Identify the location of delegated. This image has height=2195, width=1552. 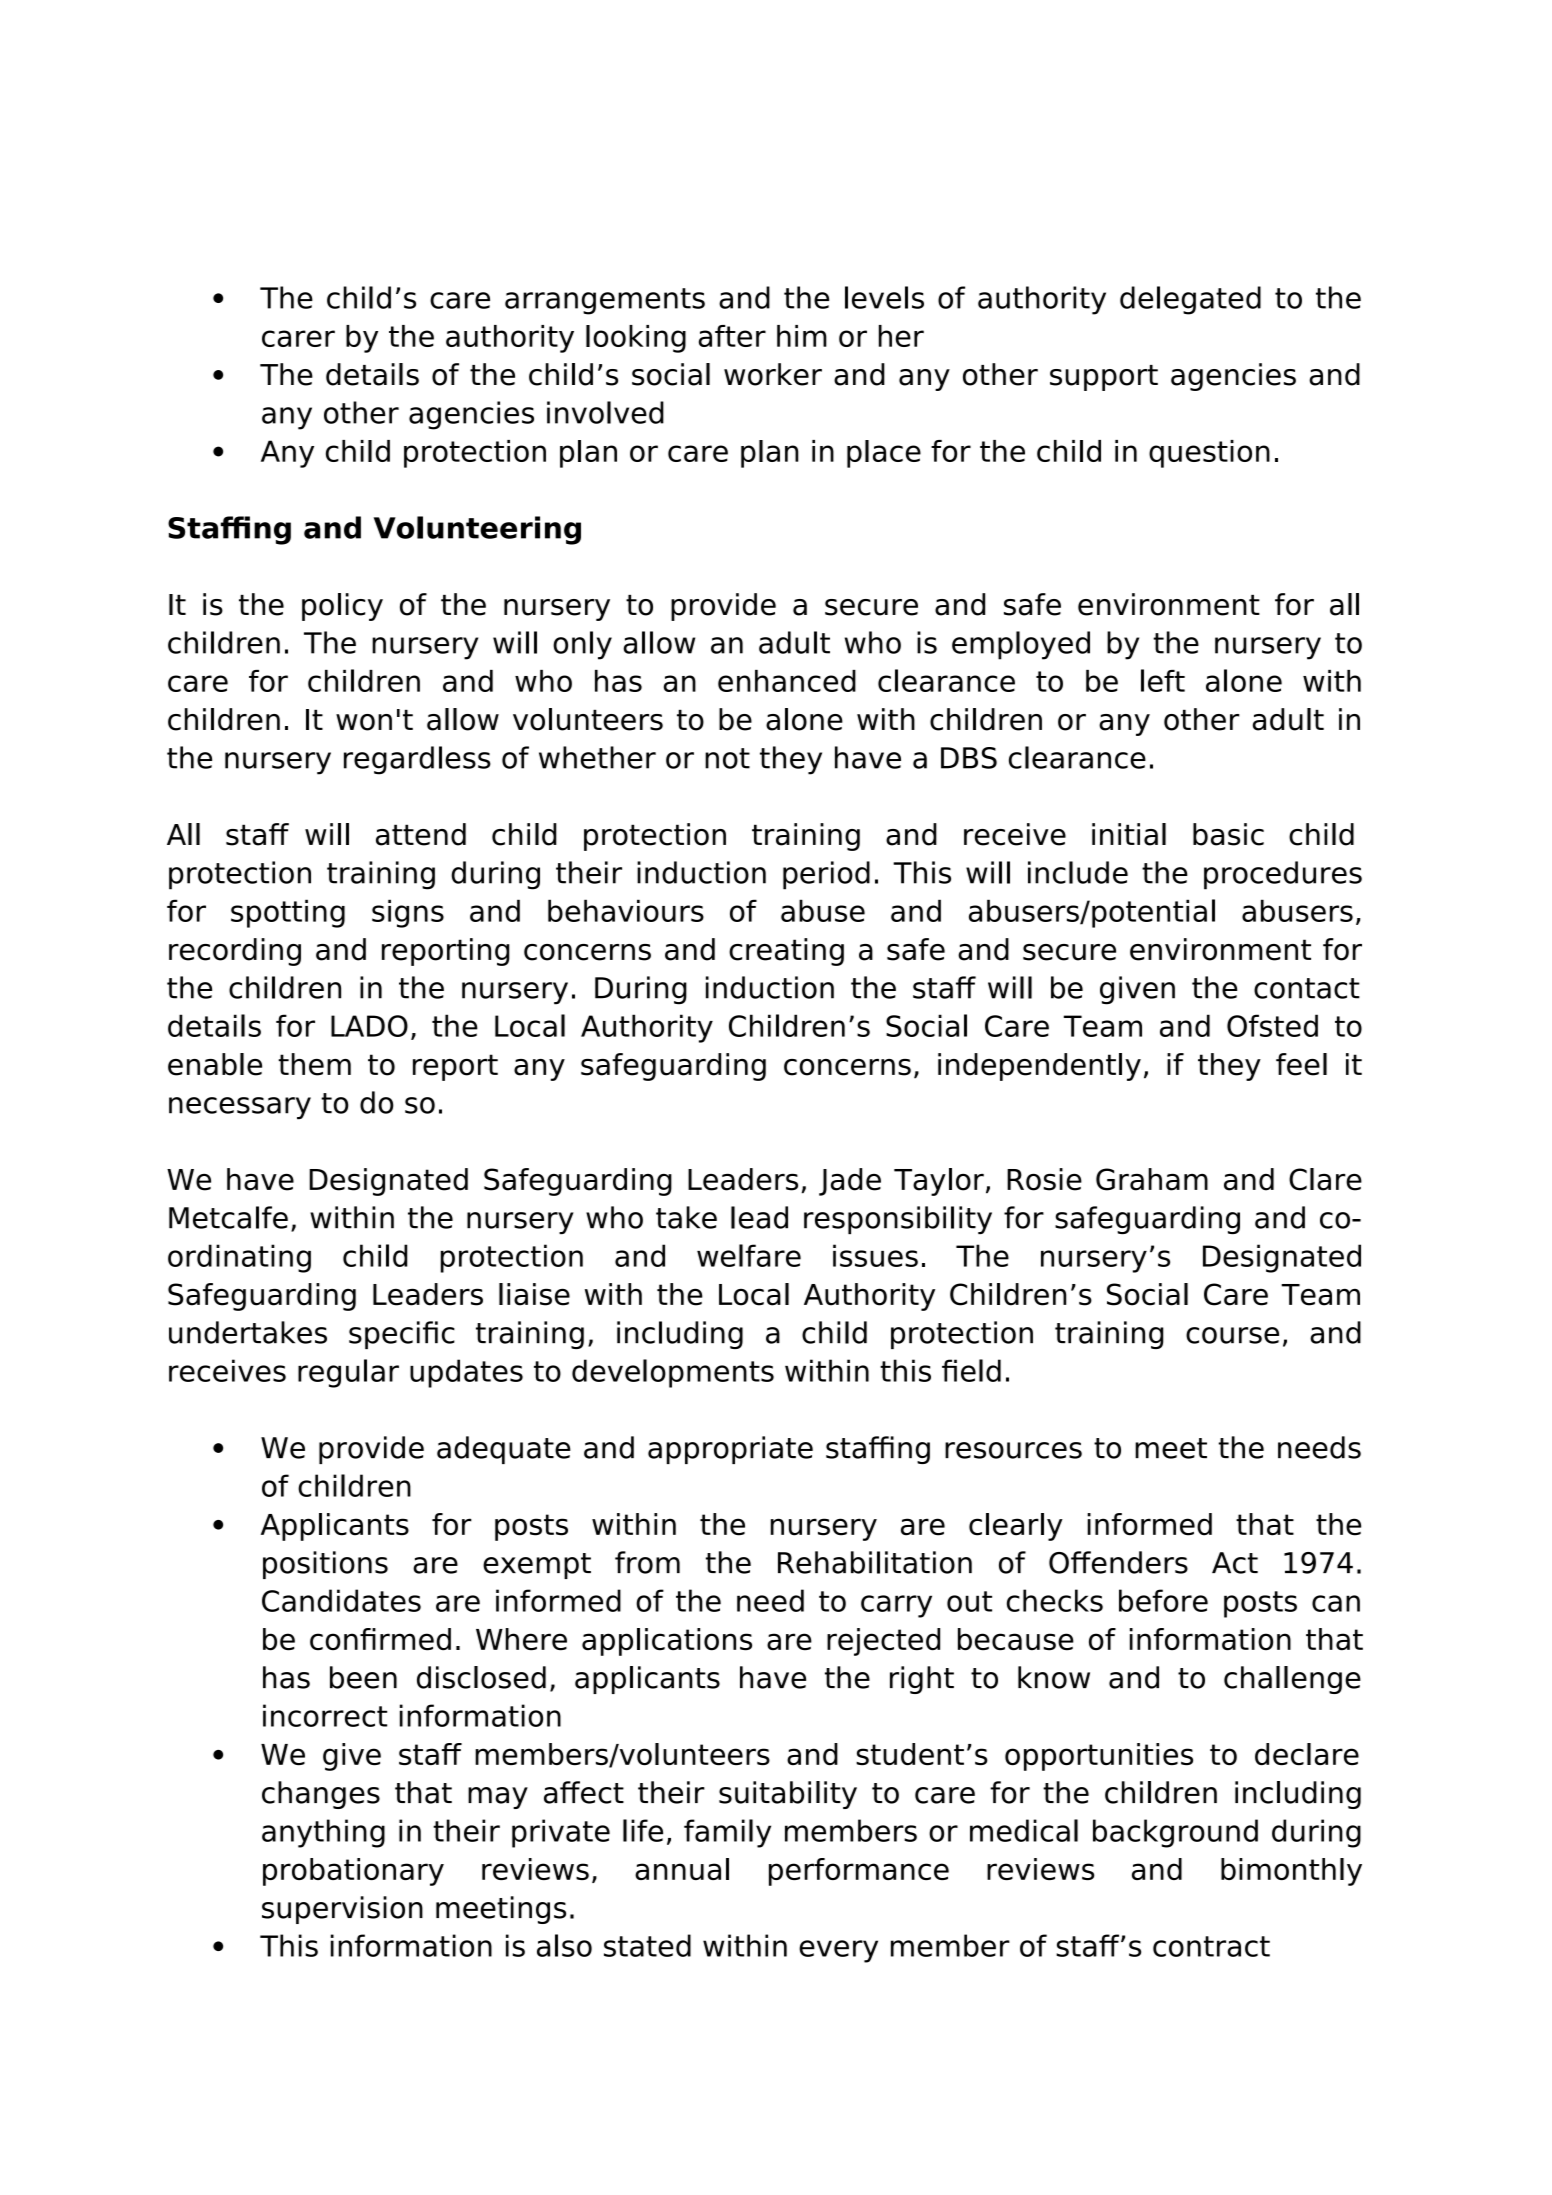
(1190, 300).
